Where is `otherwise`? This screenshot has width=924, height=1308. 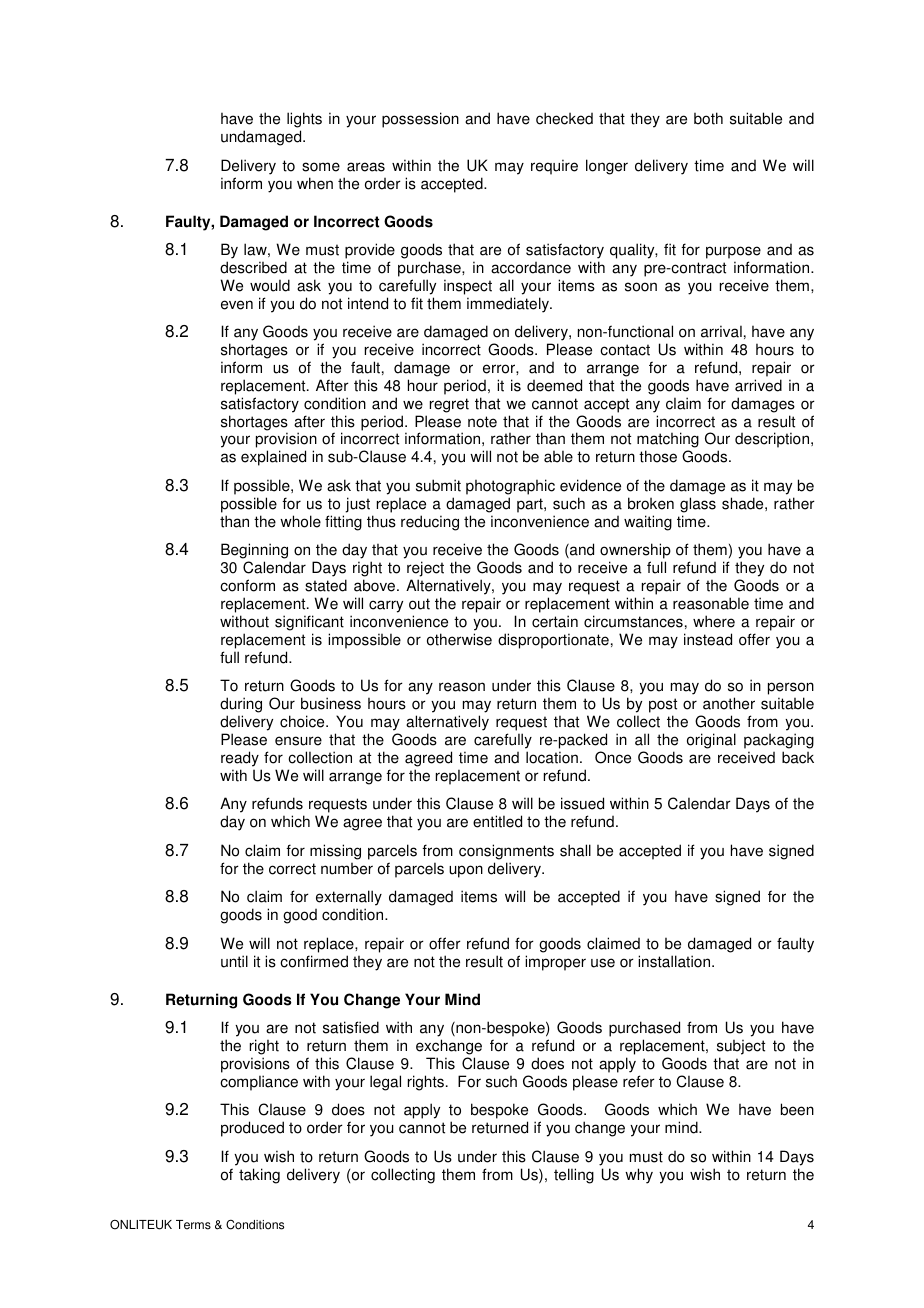
otherwise is located at coordinates (459, 639).
